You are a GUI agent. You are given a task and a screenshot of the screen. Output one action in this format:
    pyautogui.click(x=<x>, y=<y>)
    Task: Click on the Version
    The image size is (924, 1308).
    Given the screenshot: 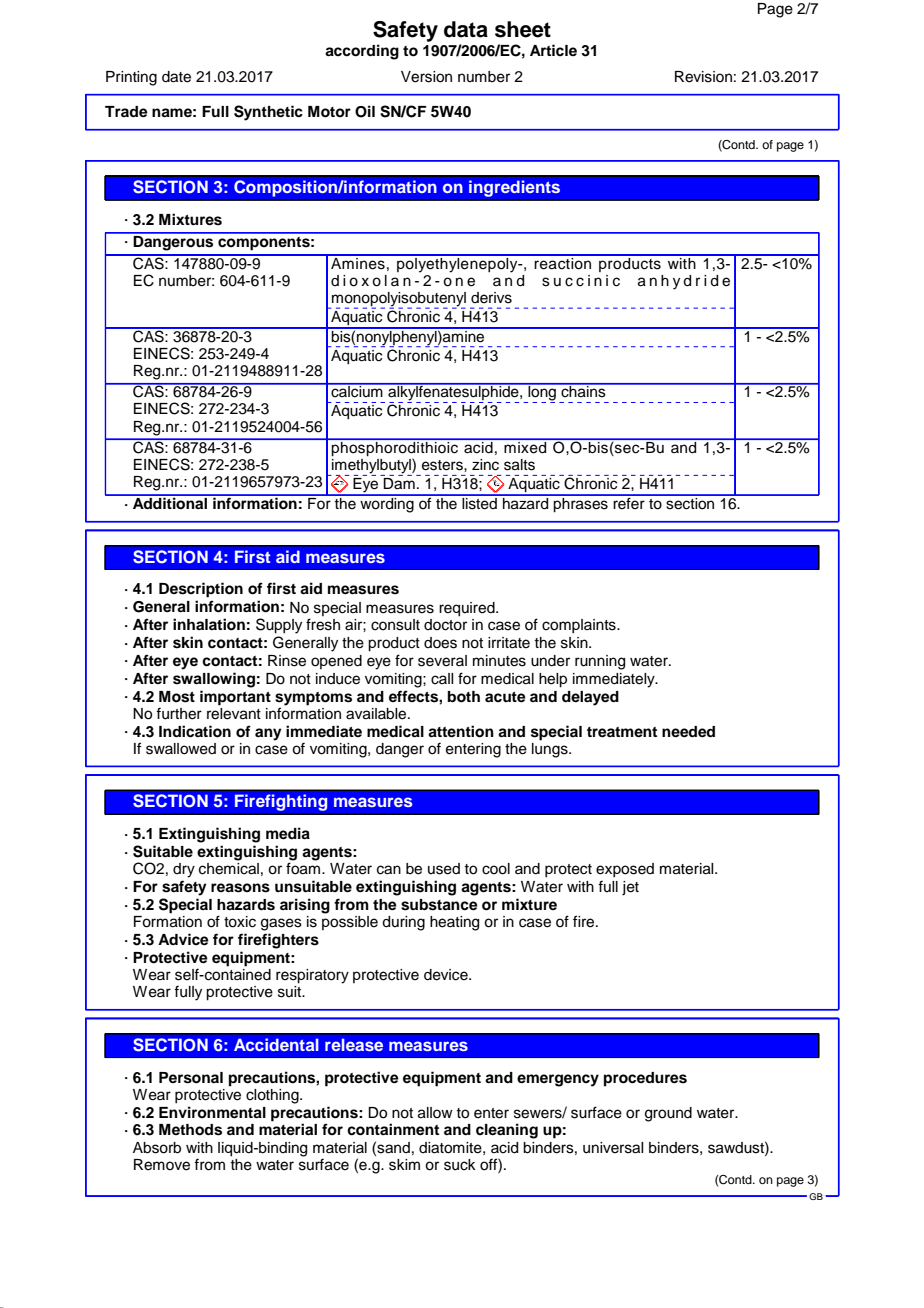 What is the action you would take?
    pyautogui.click(x=426, y=77)
